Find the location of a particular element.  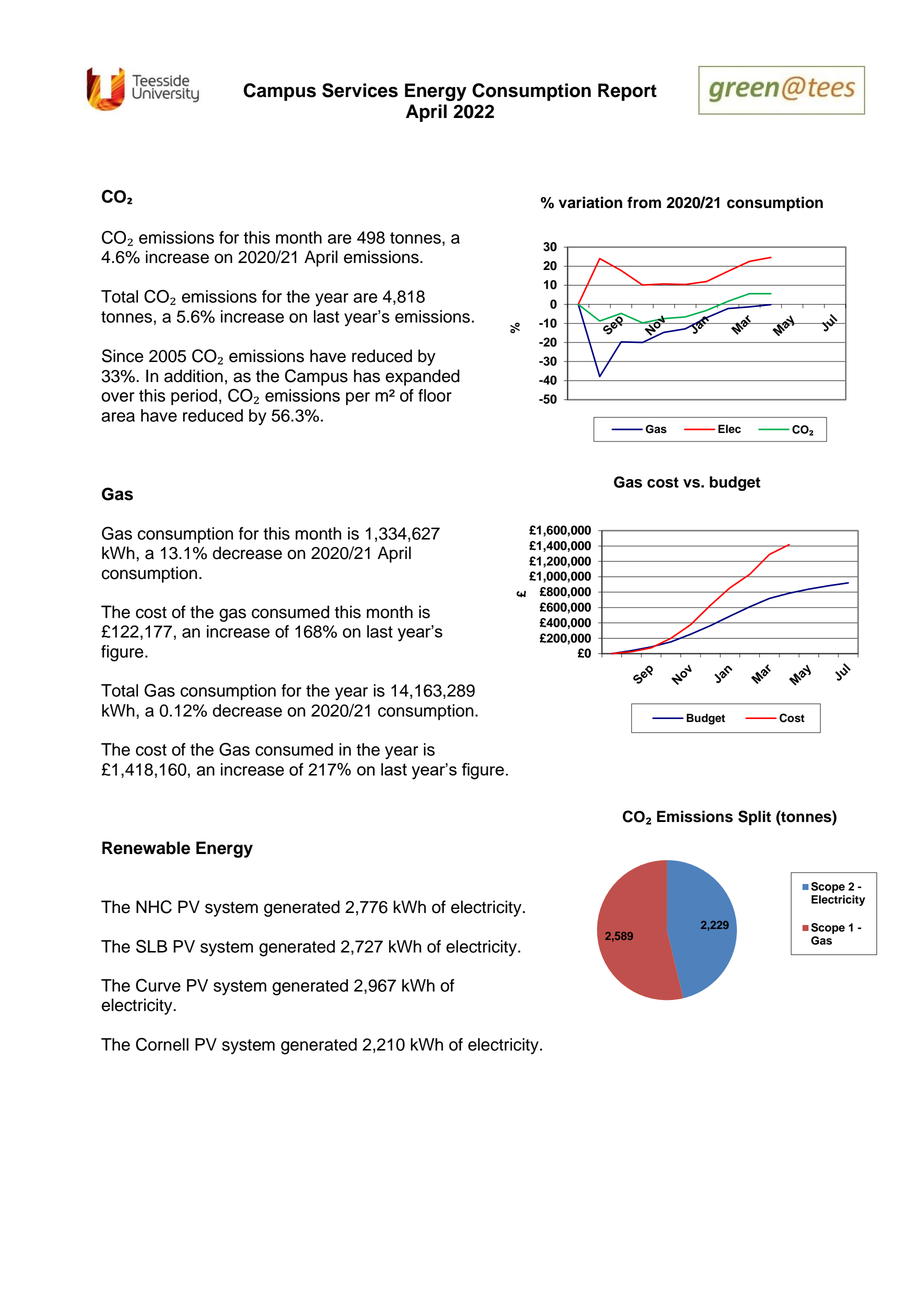

Curve is located at coordinates (158, 985).
